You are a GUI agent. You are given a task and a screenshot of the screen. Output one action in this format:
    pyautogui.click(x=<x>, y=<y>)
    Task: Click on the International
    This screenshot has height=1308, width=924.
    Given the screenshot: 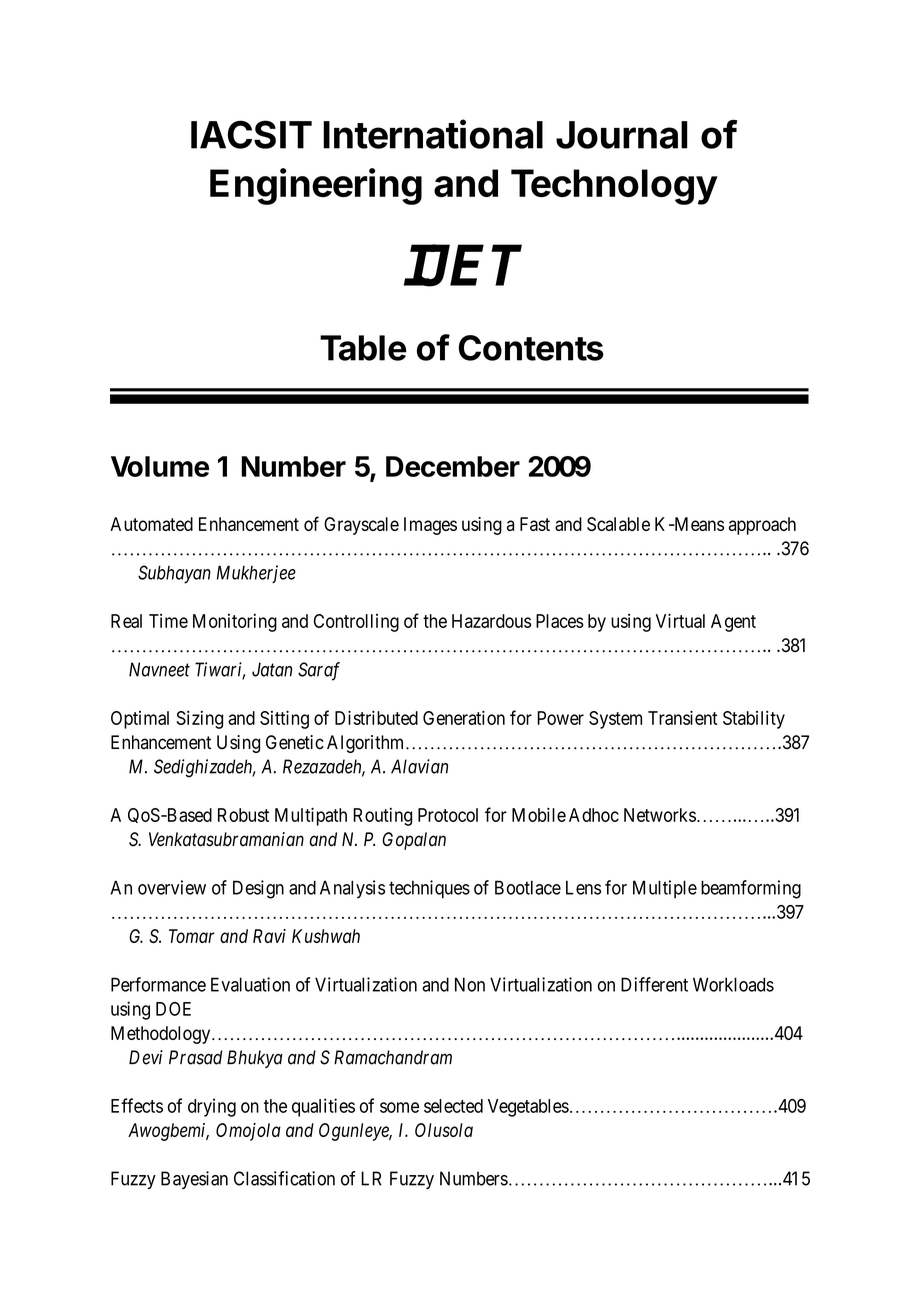 What is the action you would take?
    pyautogui.click(x=433, y=134)
